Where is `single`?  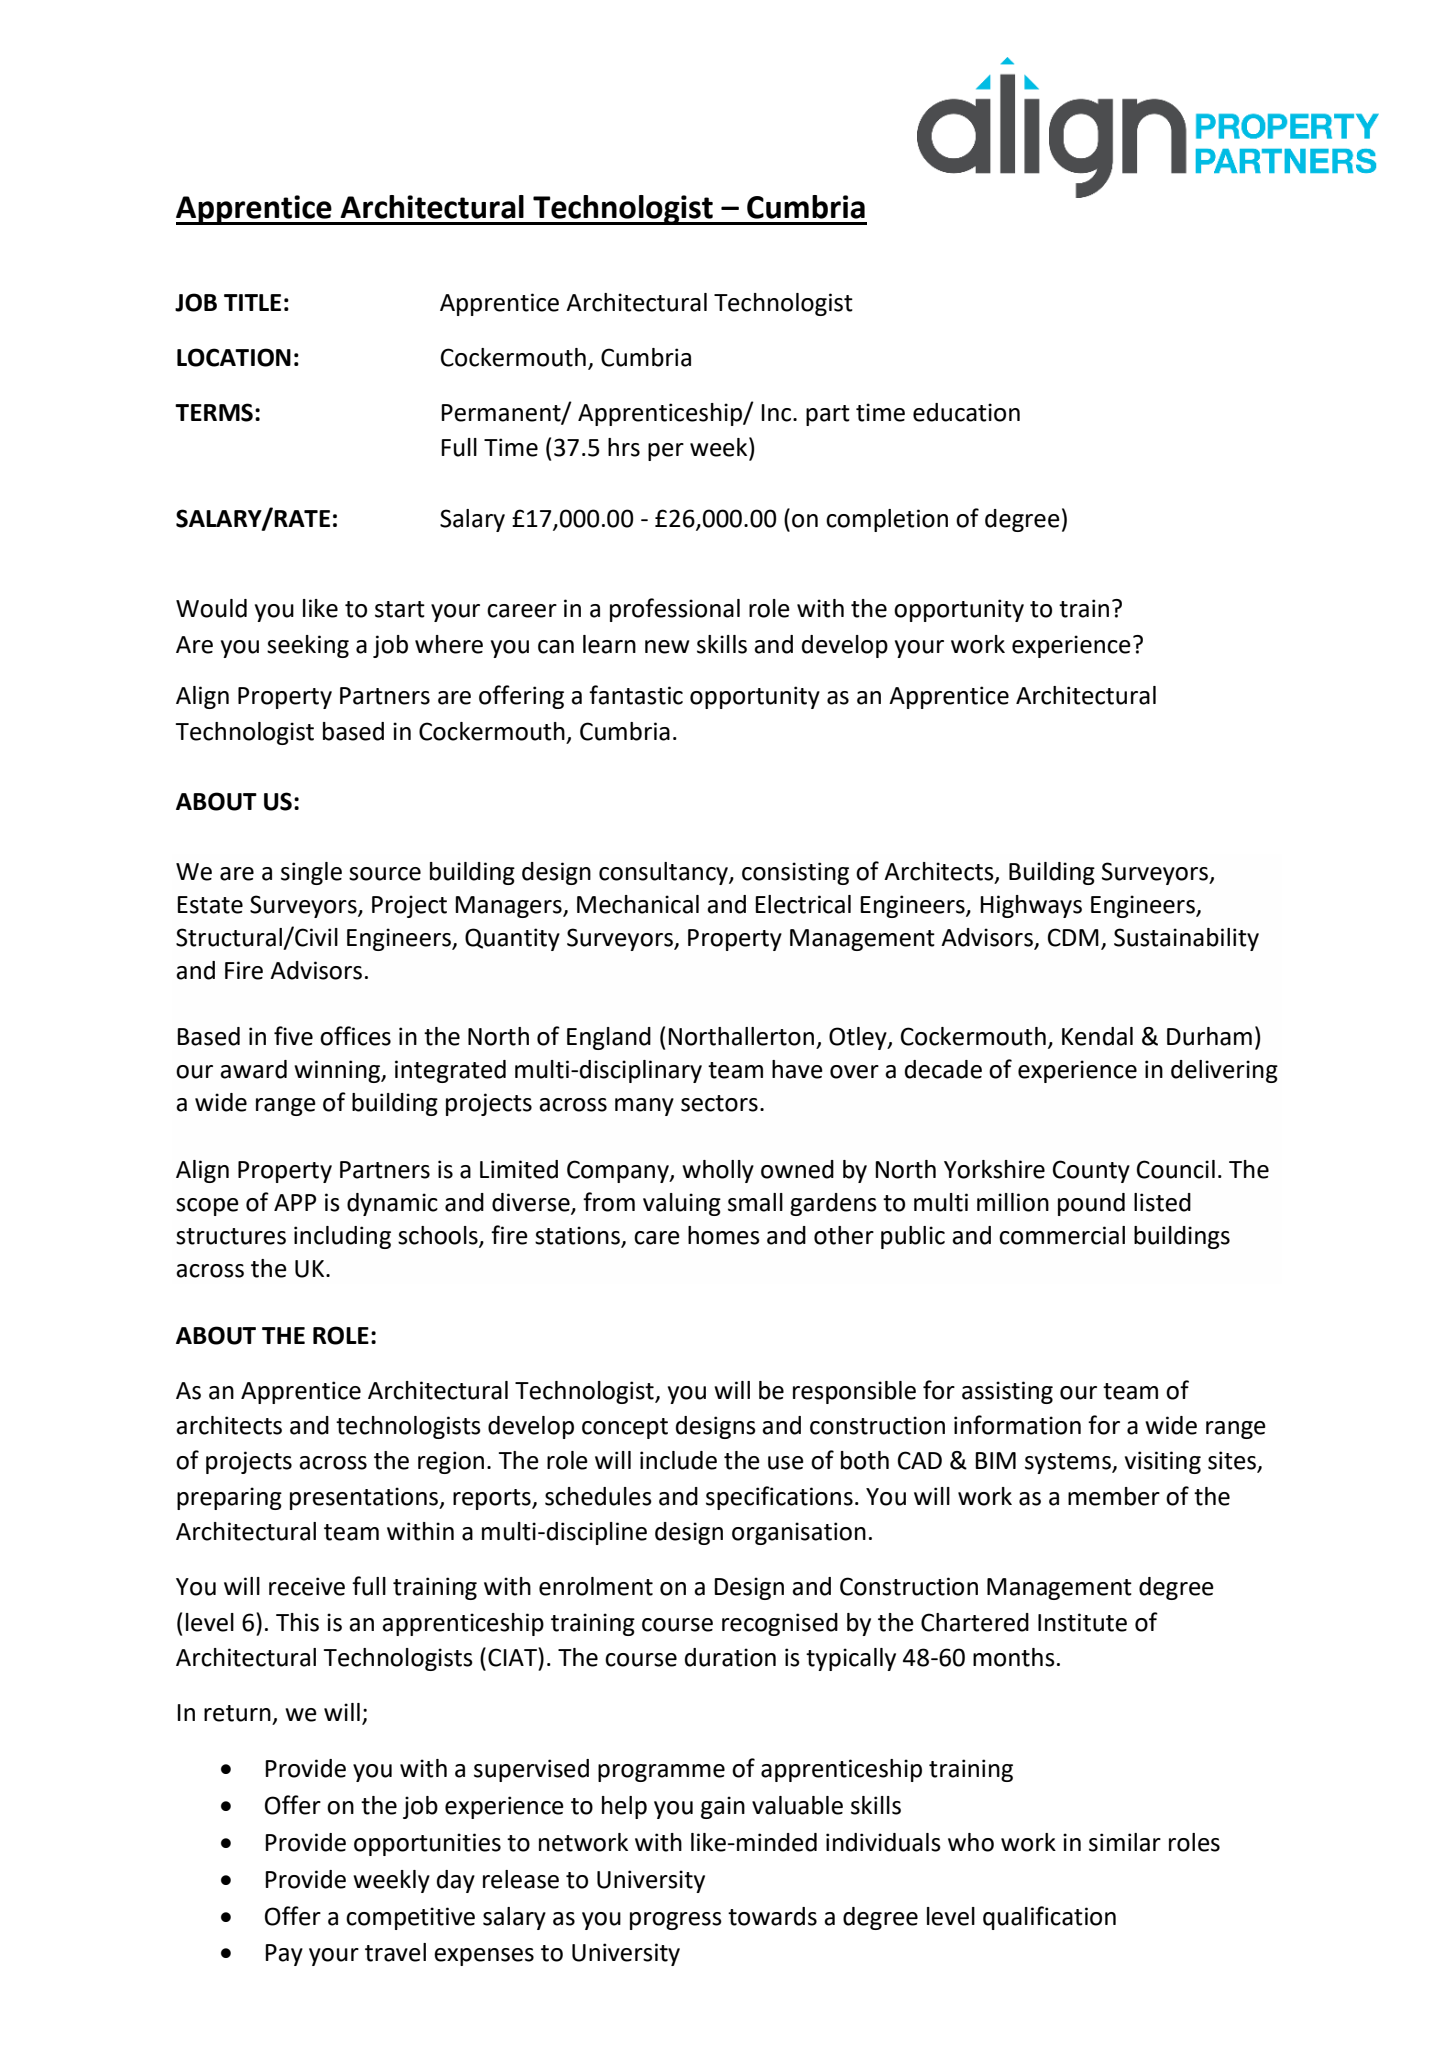 single is located at coordinates (311, 873).
